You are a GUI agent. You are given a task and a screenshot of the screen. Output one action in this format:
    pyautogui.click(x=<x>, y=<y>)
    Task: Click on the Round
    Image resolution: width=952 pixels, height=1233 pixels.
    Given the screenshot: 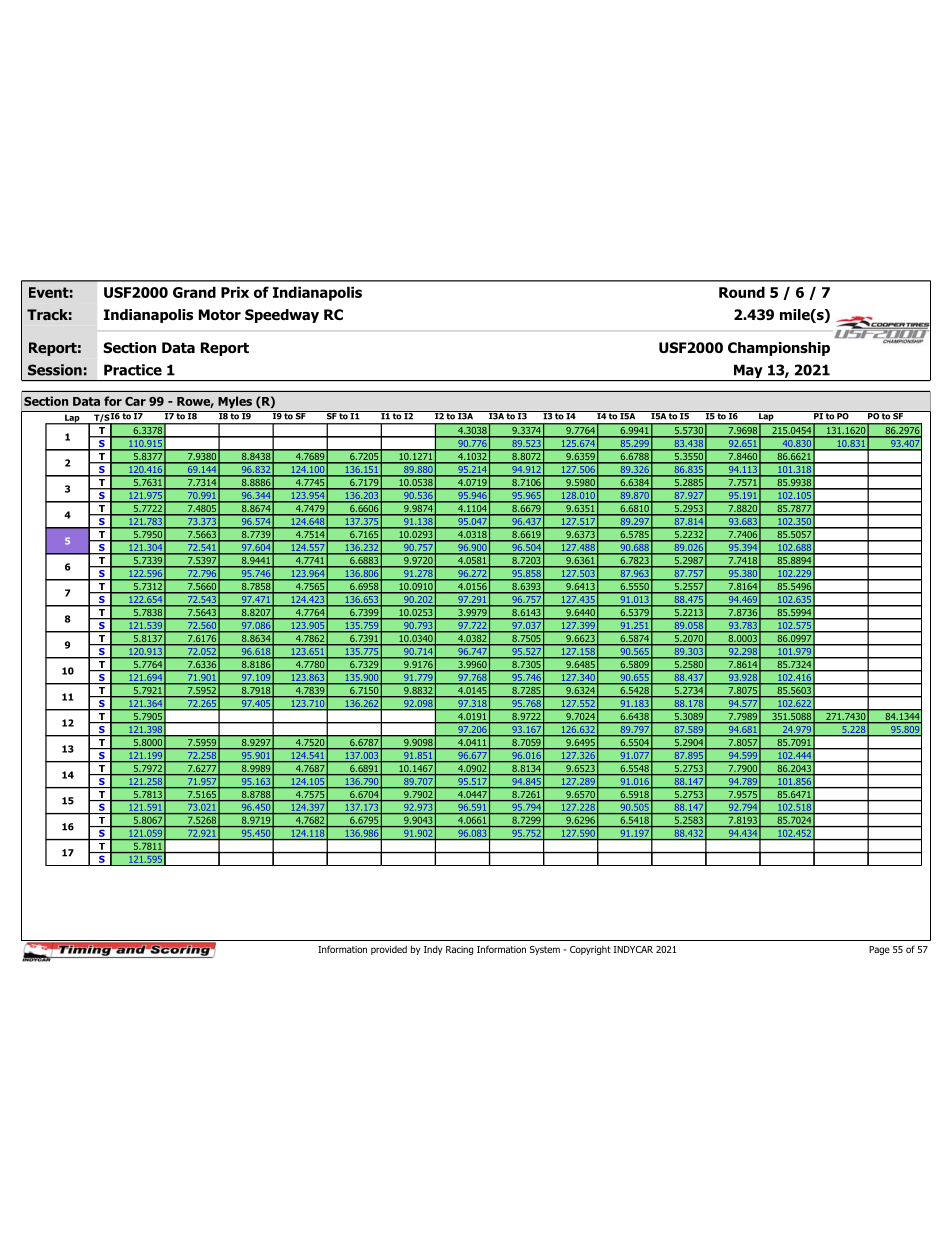 What is the action you would take?
    pyautogui.click(x=742, y=292)
